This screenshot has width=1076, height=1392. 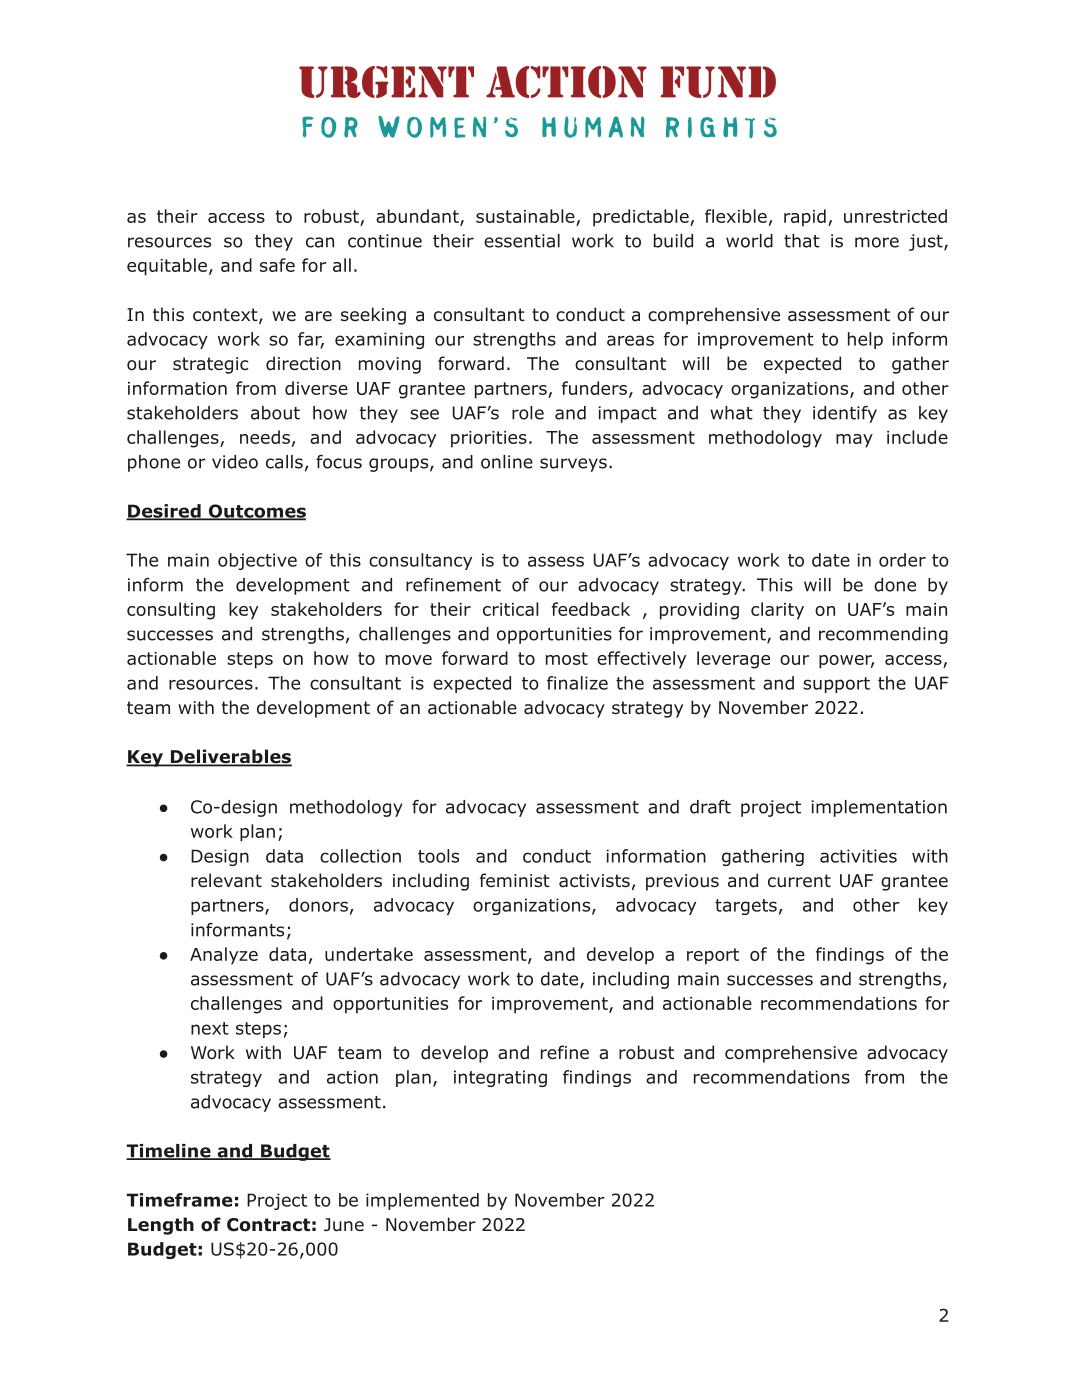 What do you see at coordinates (836, 685) in the screenshot?
I see `support` at bounding box center [836, 685].
